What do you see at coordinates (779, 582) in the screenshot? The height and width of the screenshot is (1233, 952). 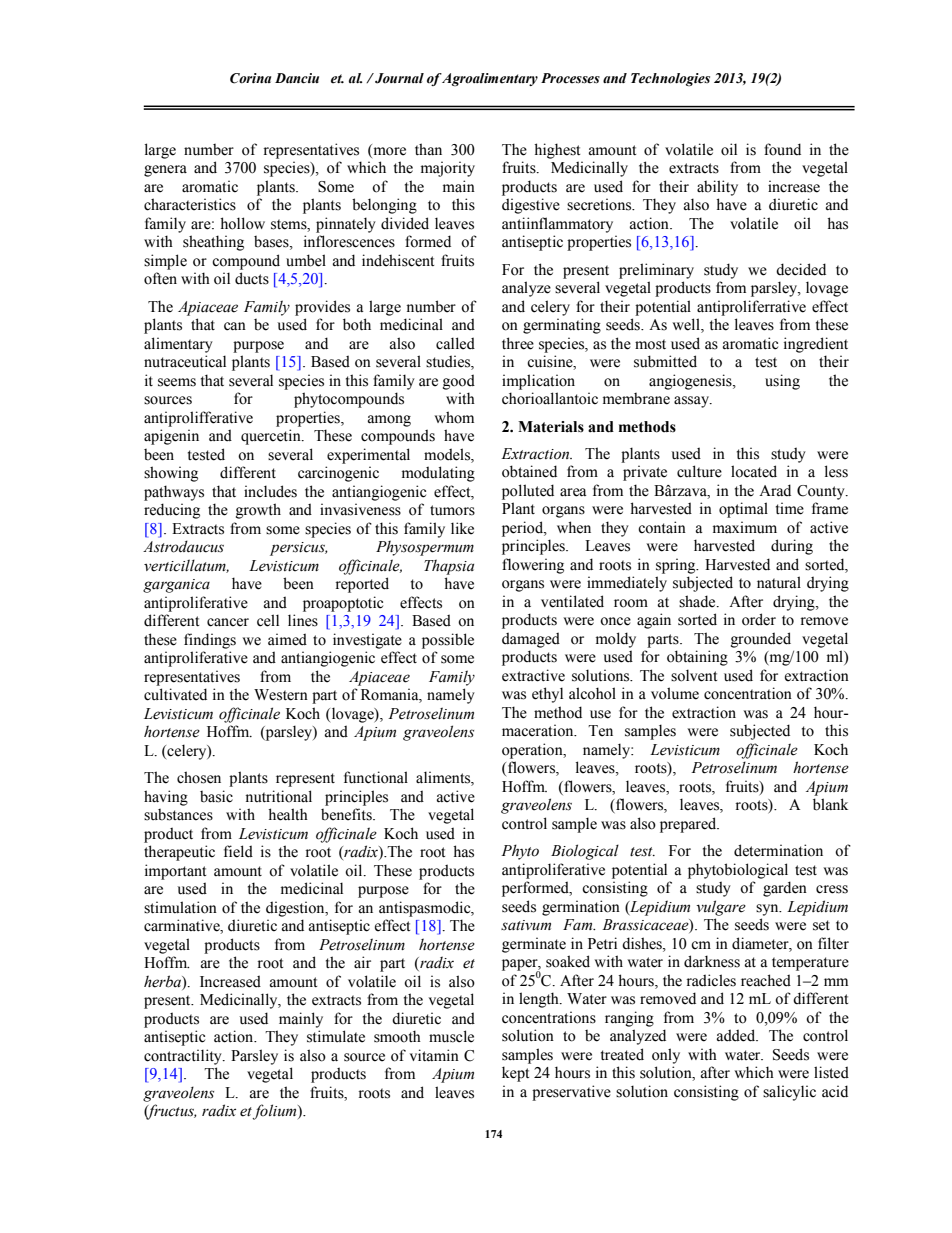 I see `natural` at bounding box center [779, 582].
